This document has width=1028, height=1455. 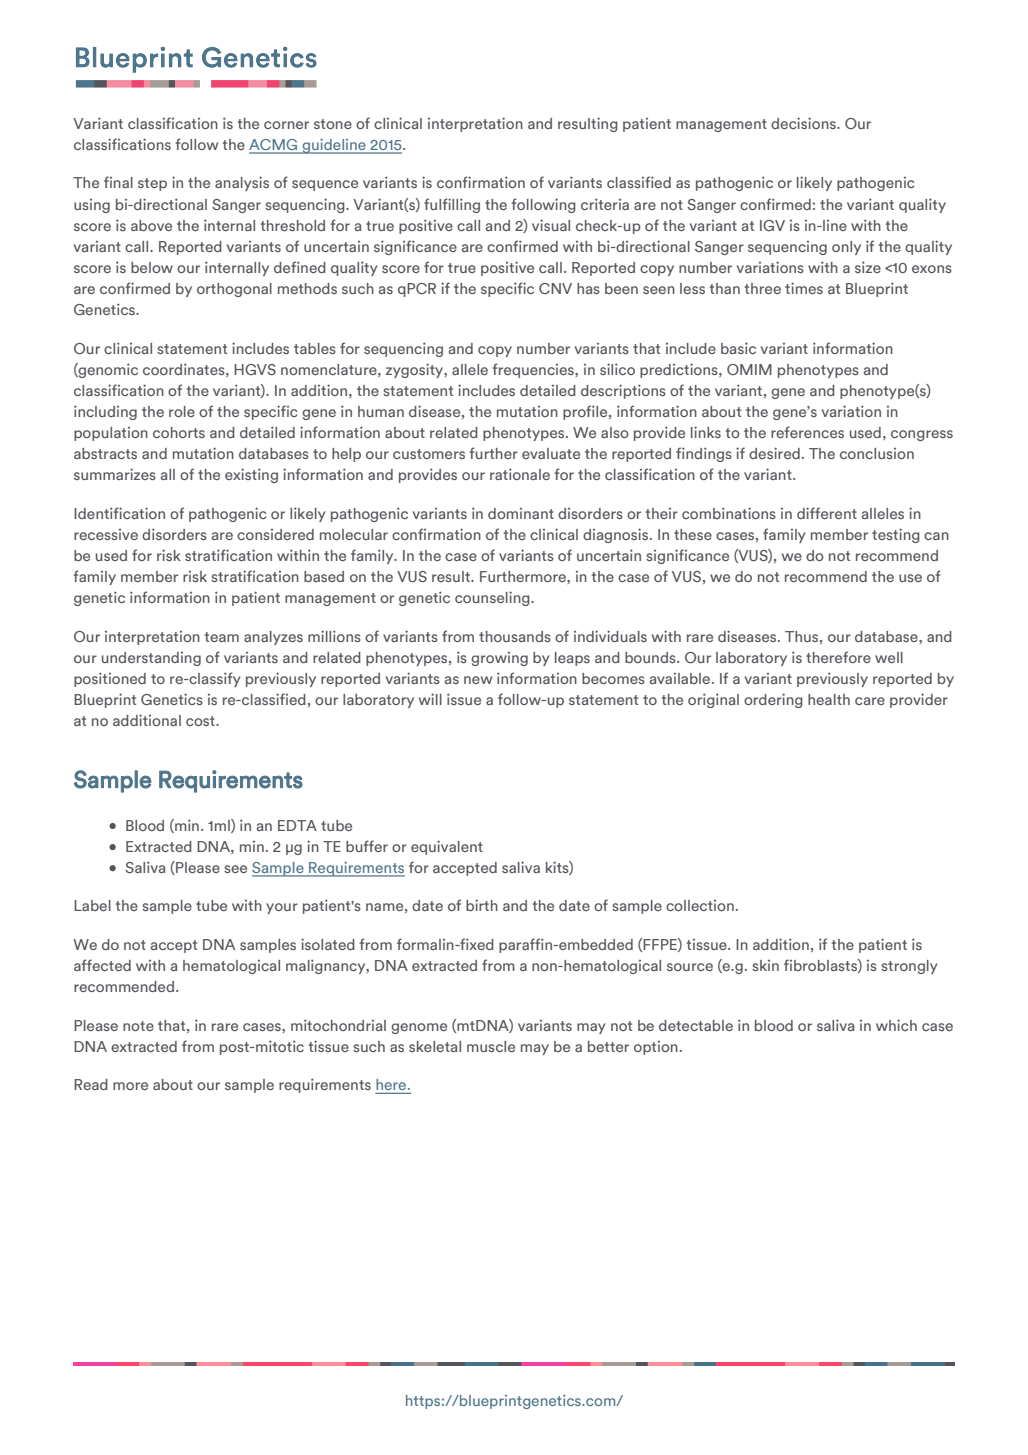 I want to click on decisions, so click(x=804, y=123).
